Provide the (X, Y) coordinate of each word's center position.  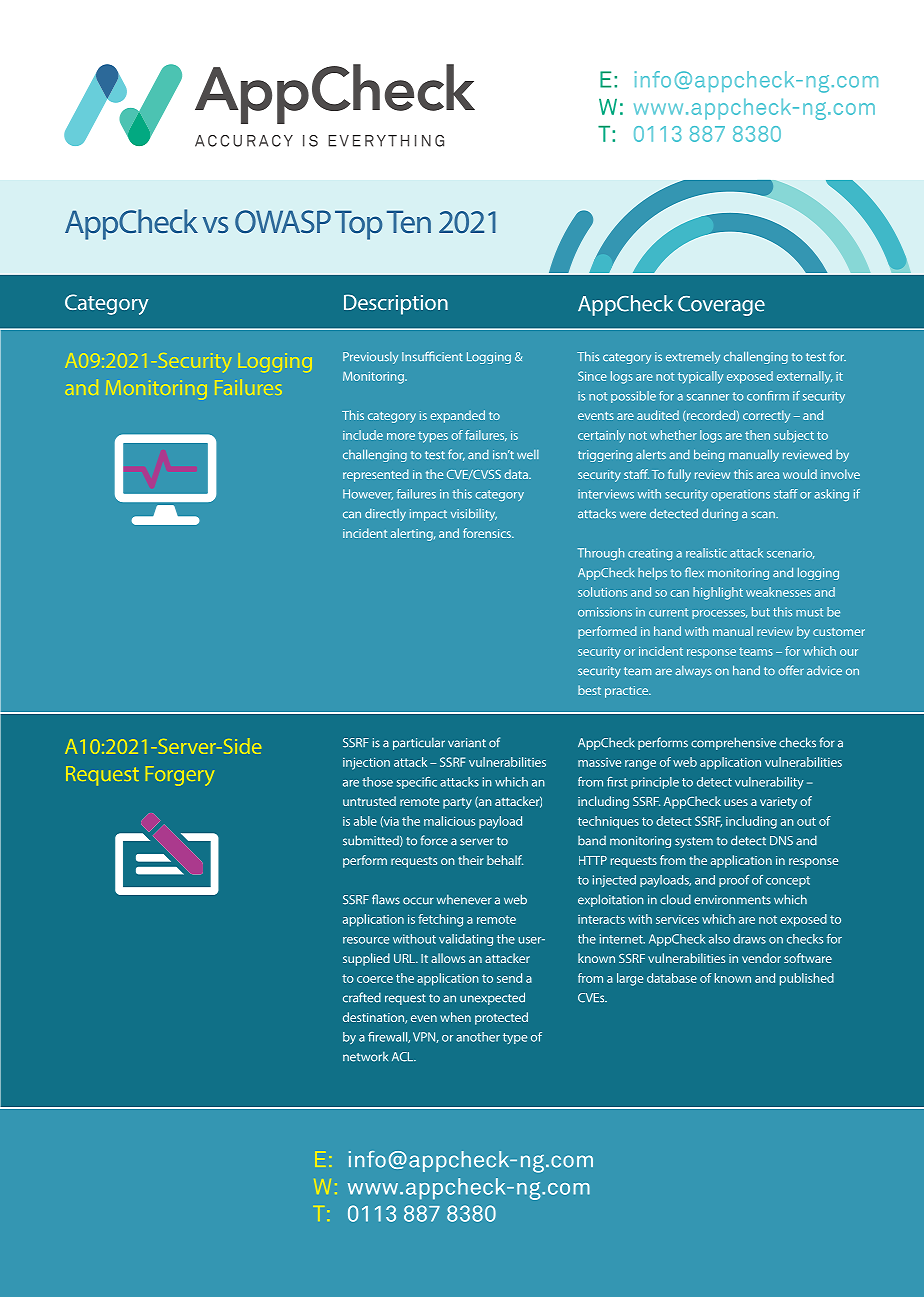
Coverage (721, 306)
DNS (781, 841)
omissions (605, 612)
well (528, 454)
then (757, 435)
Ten (409, 221)
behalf (505, 860)
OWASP (283, 221)
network (365, 1056)
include (363, 435)
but (761, 612)
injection (366, 763)
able (365, 821)
